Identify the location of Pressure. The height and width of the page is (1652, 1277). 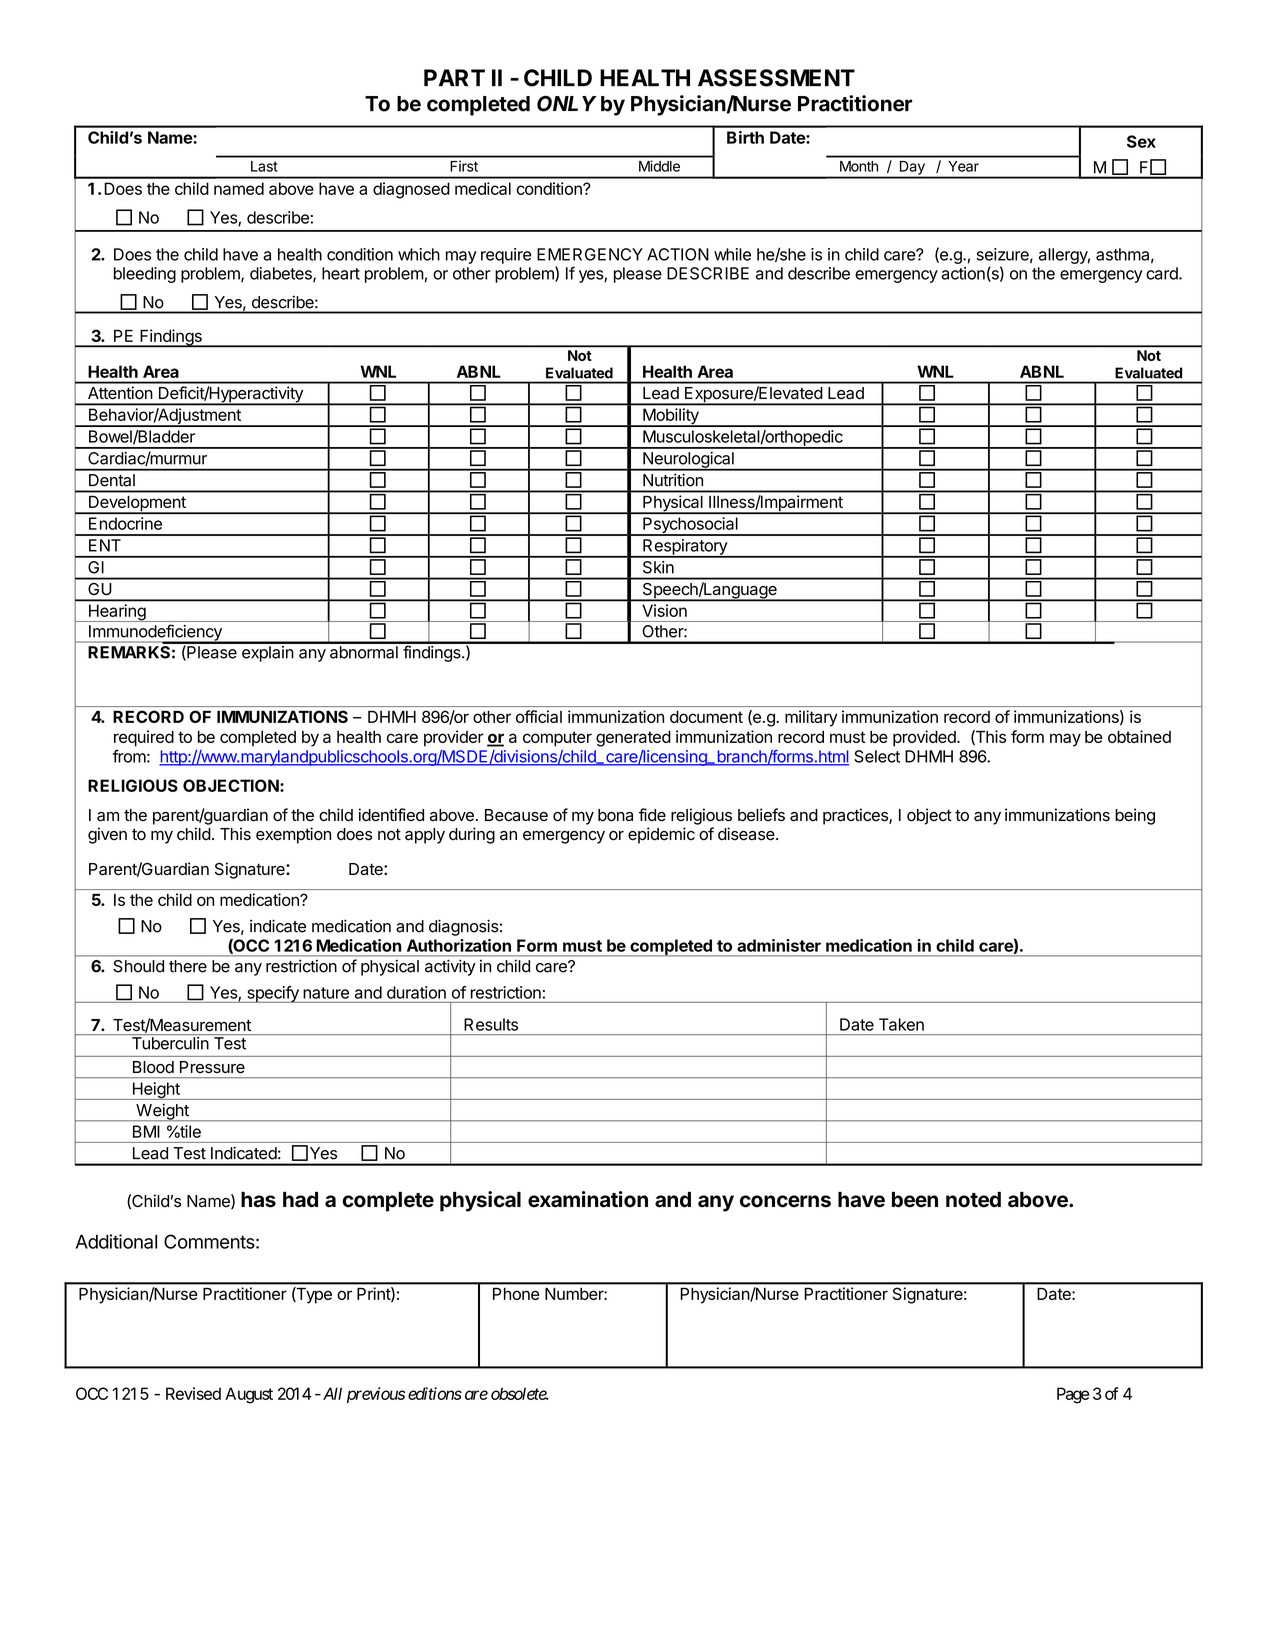
(212, 1067).
